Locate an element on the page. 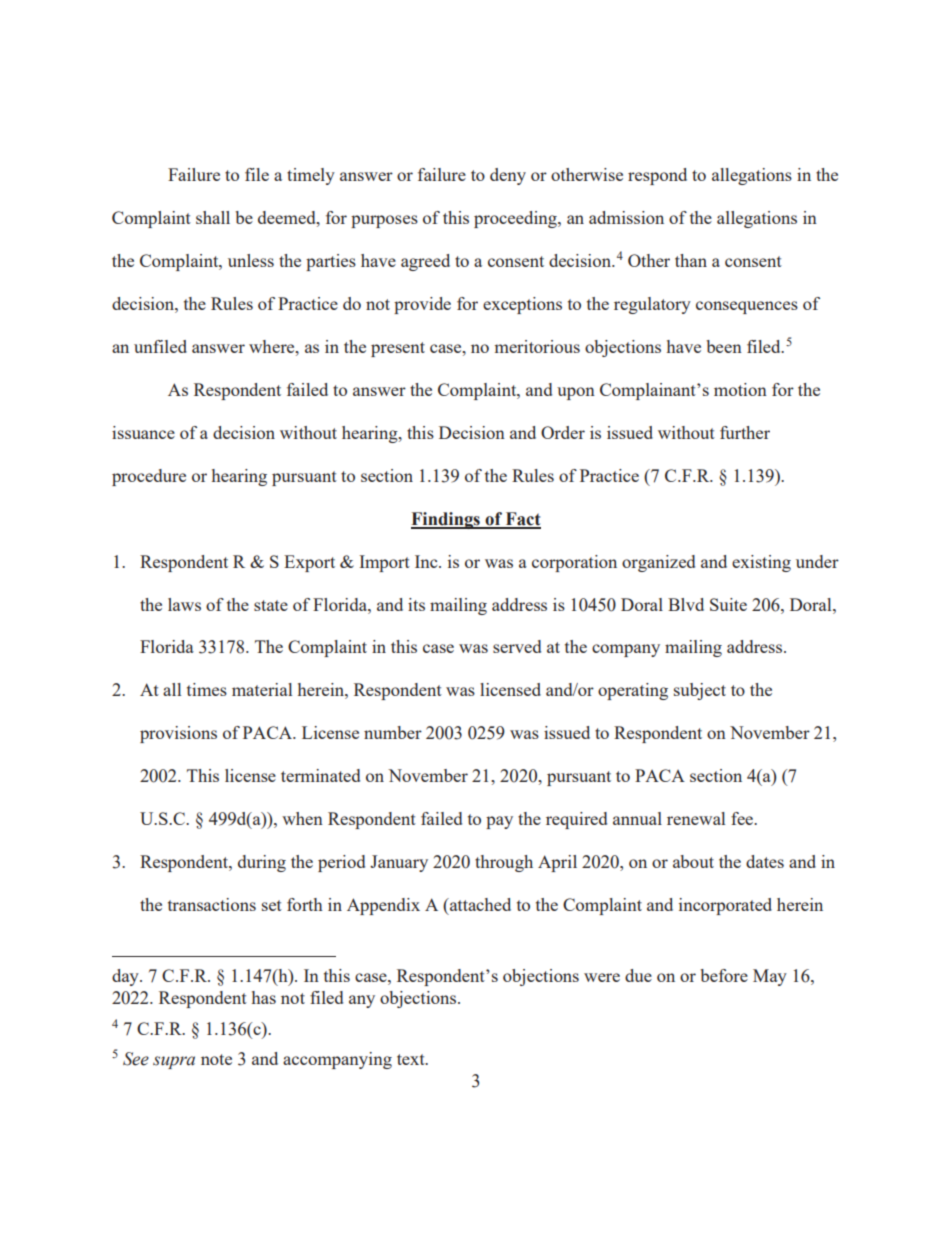  fee is located at coordinates (743, 818).
